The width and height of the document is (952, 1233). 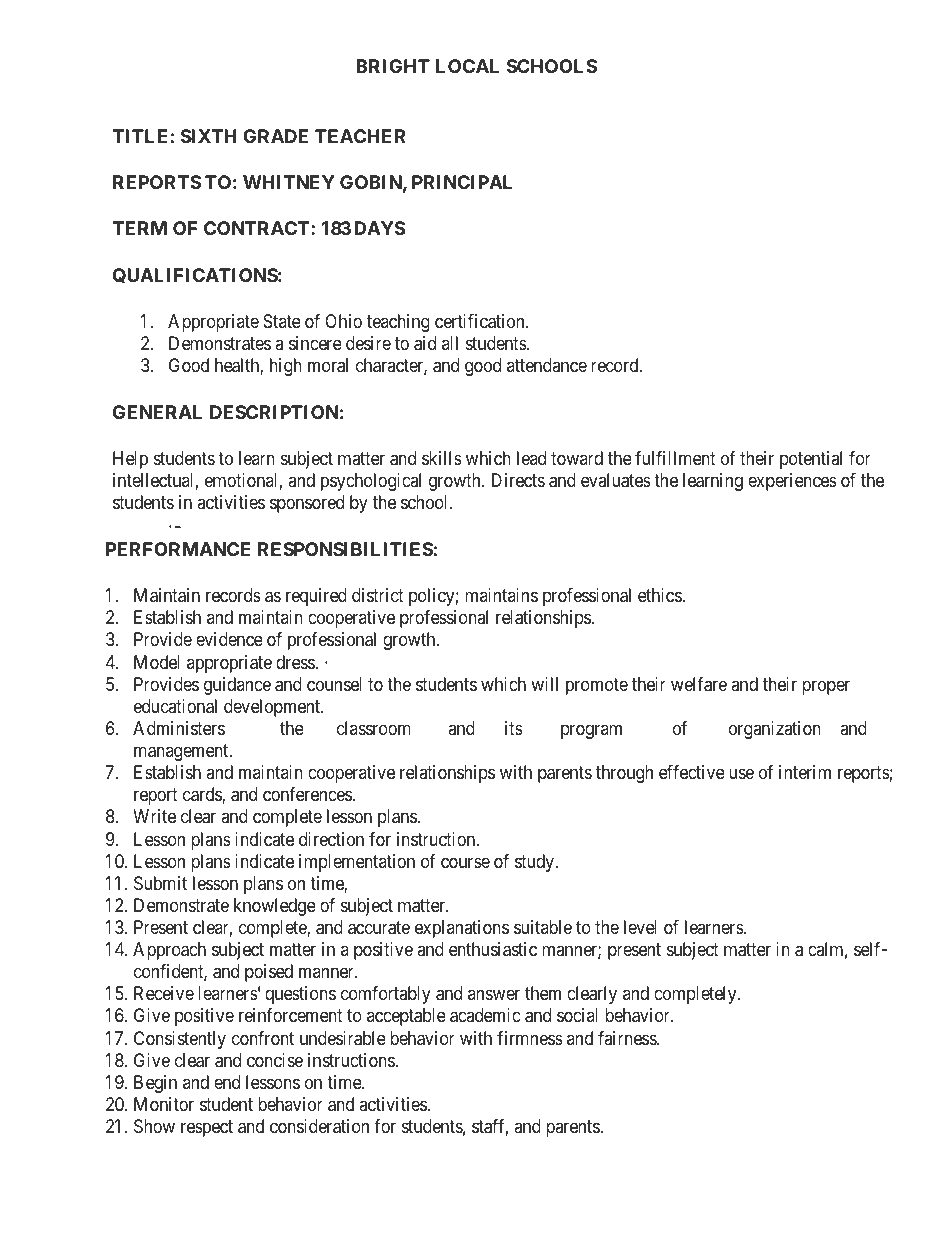 What do you see at coordinates (209, 136) in the document?
I see `SIXTH` at bounding box center [209, 136].
